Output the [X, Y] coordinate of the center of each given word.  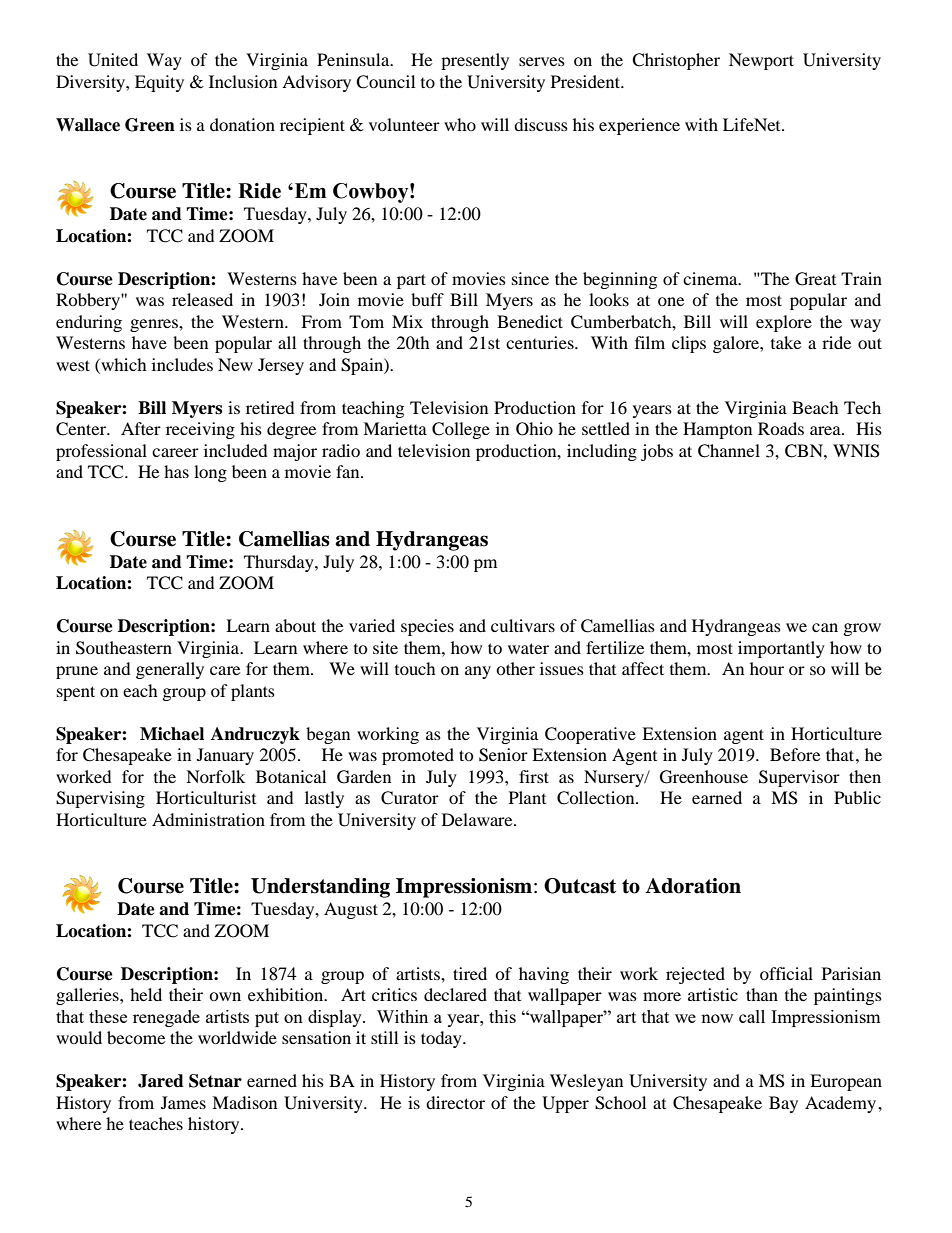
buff [427, 299]
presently [475, 61]
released [202, 299]
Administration [208, 819]
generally [170, 670]
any [478, 672]
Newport [761, 61]
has [176, 471]
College [461, 430]
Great [815, 279]
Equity [159, 83]
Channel [729, 451]
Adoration [693, 886]
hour [767, 668]
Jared [161, 1081]
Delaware [478, 819]
